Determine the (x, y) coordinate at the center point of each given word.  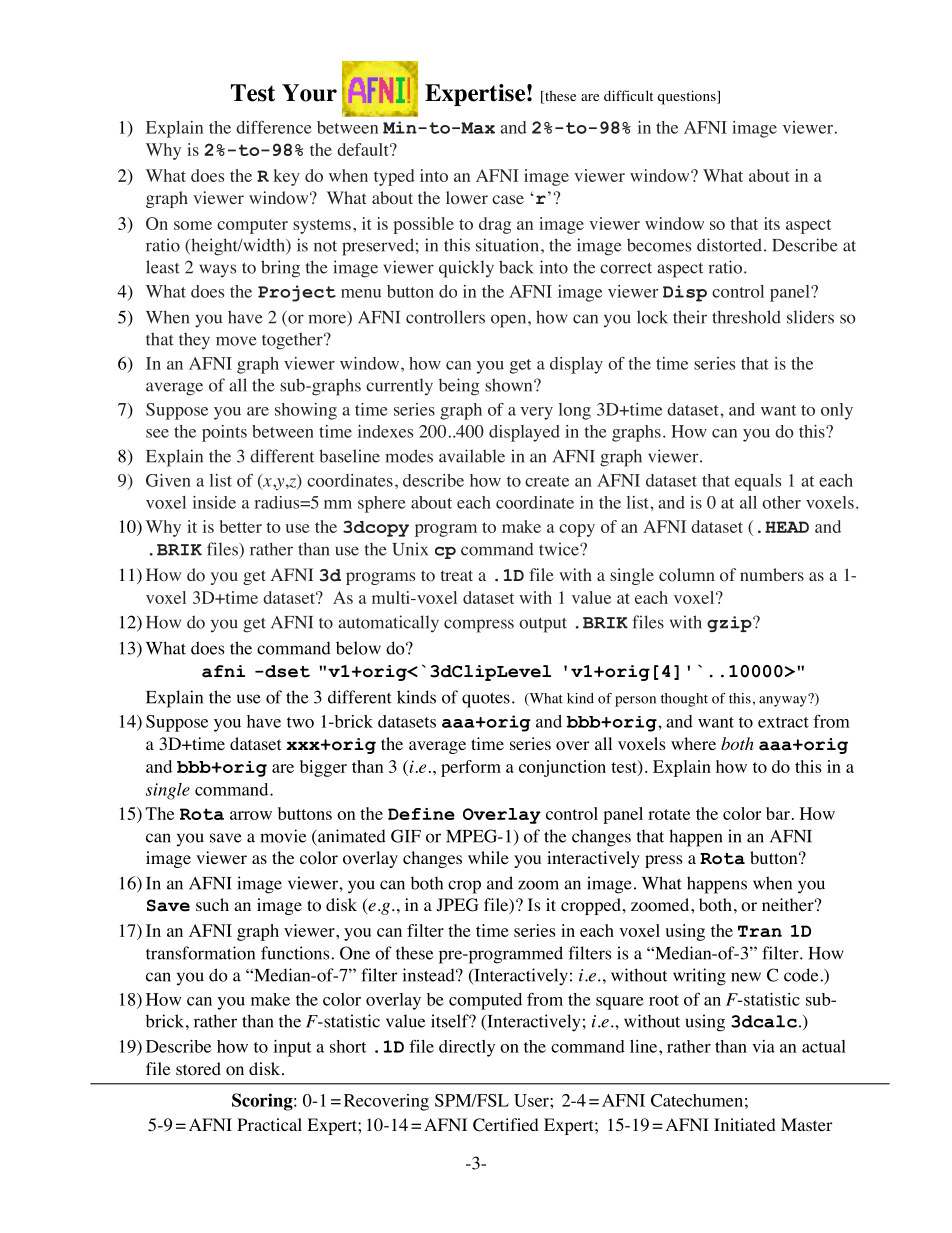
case (508, 199)
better (241, 526)
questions (688, 97)
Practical (269, 1124)
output (543, 625)
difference (273, 127)
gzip (730, 624)
